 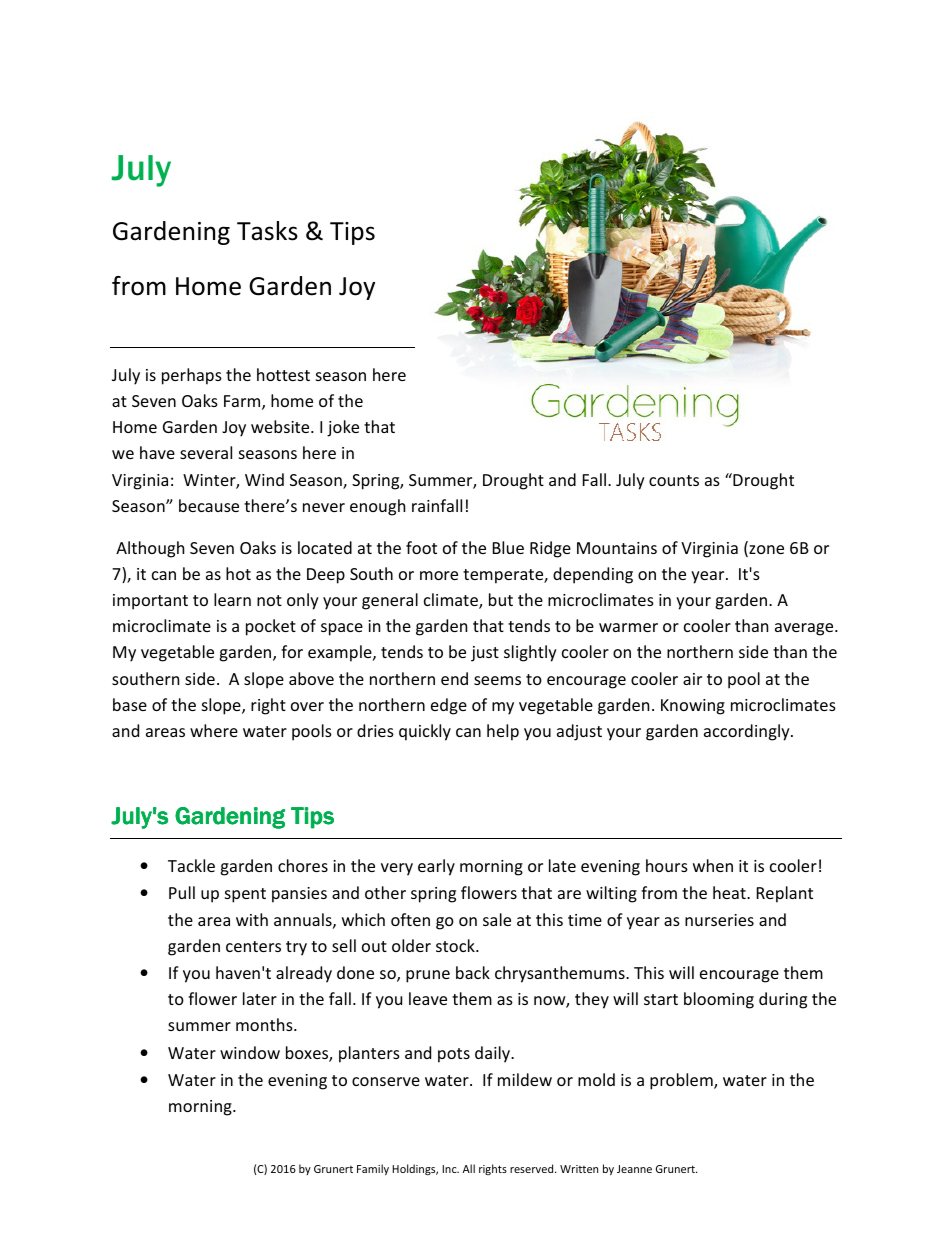 What do you see at coordinates (377, 507) in the screenshot?
I see `enough` at bounding box center [377, 507].
